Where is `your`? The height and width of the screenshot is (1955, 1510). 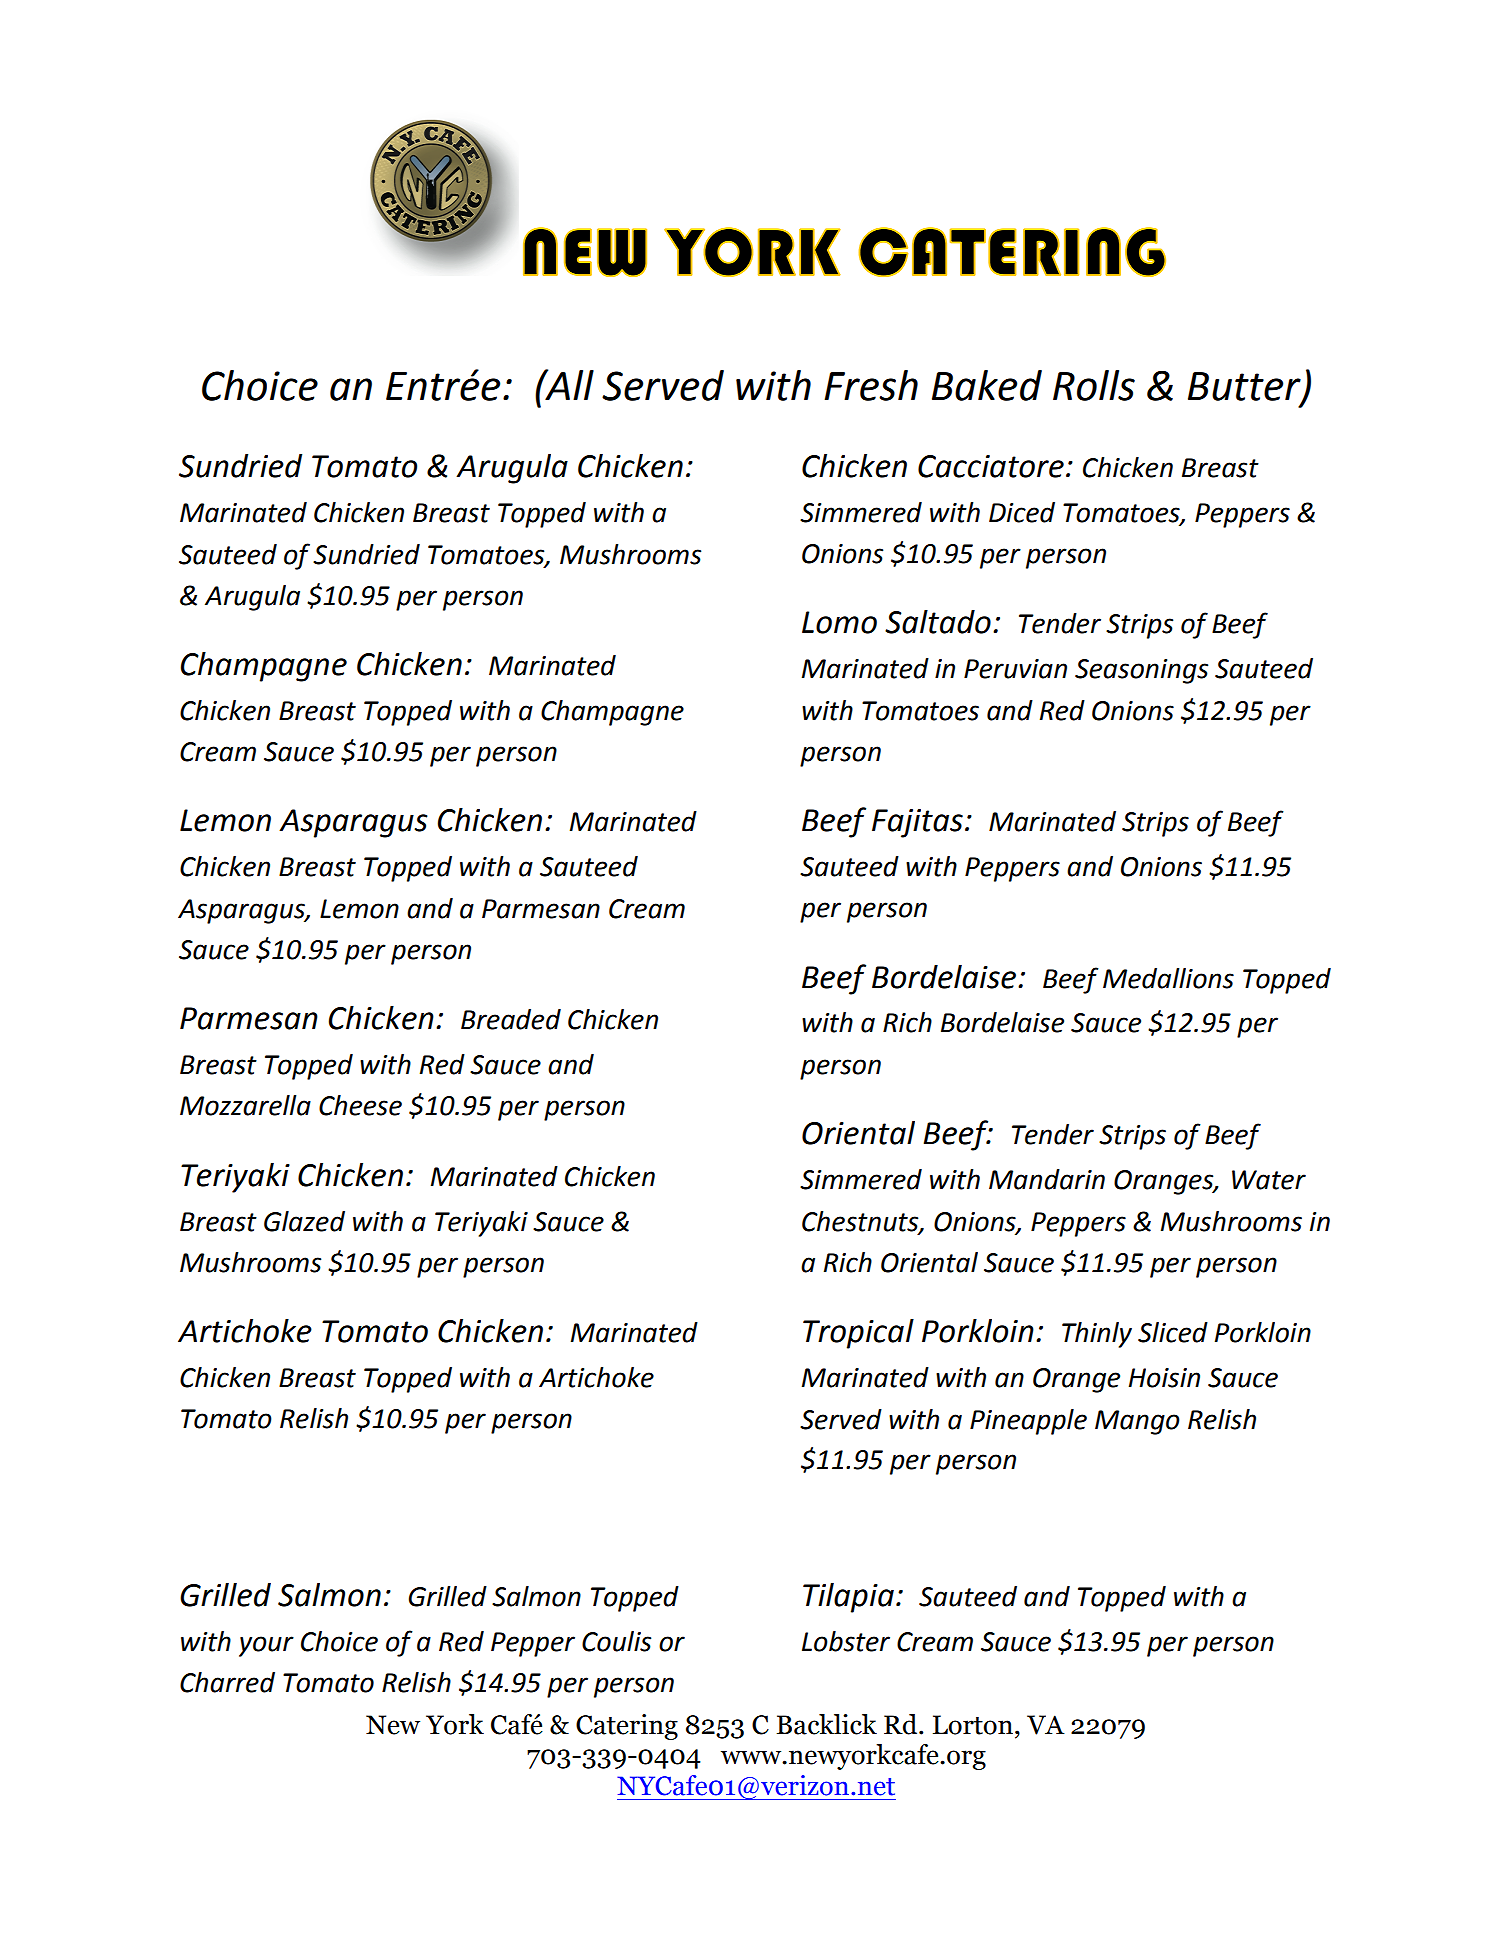 your is located at coordinates (266, 1646).
